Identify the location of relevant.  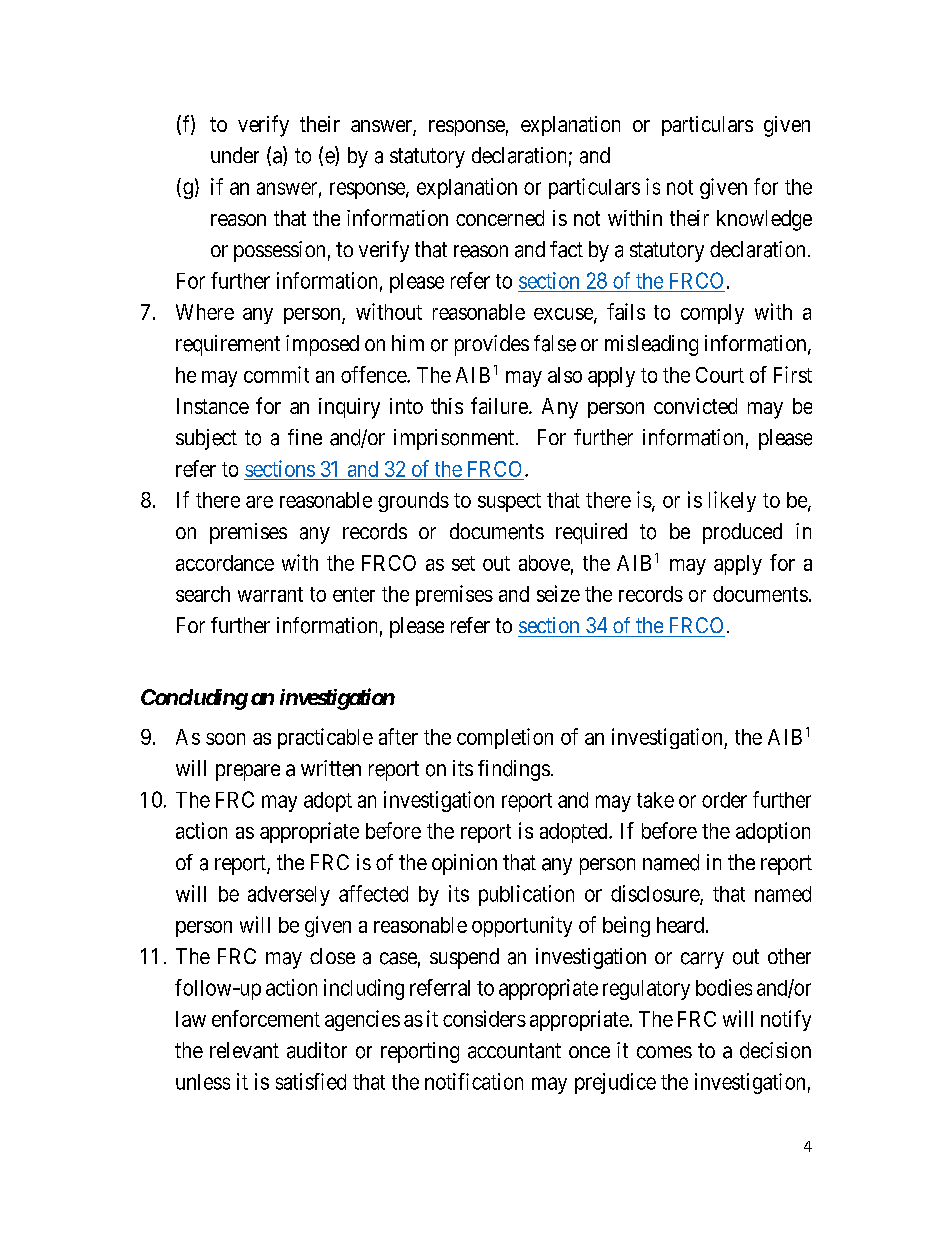
(244, 1050).
